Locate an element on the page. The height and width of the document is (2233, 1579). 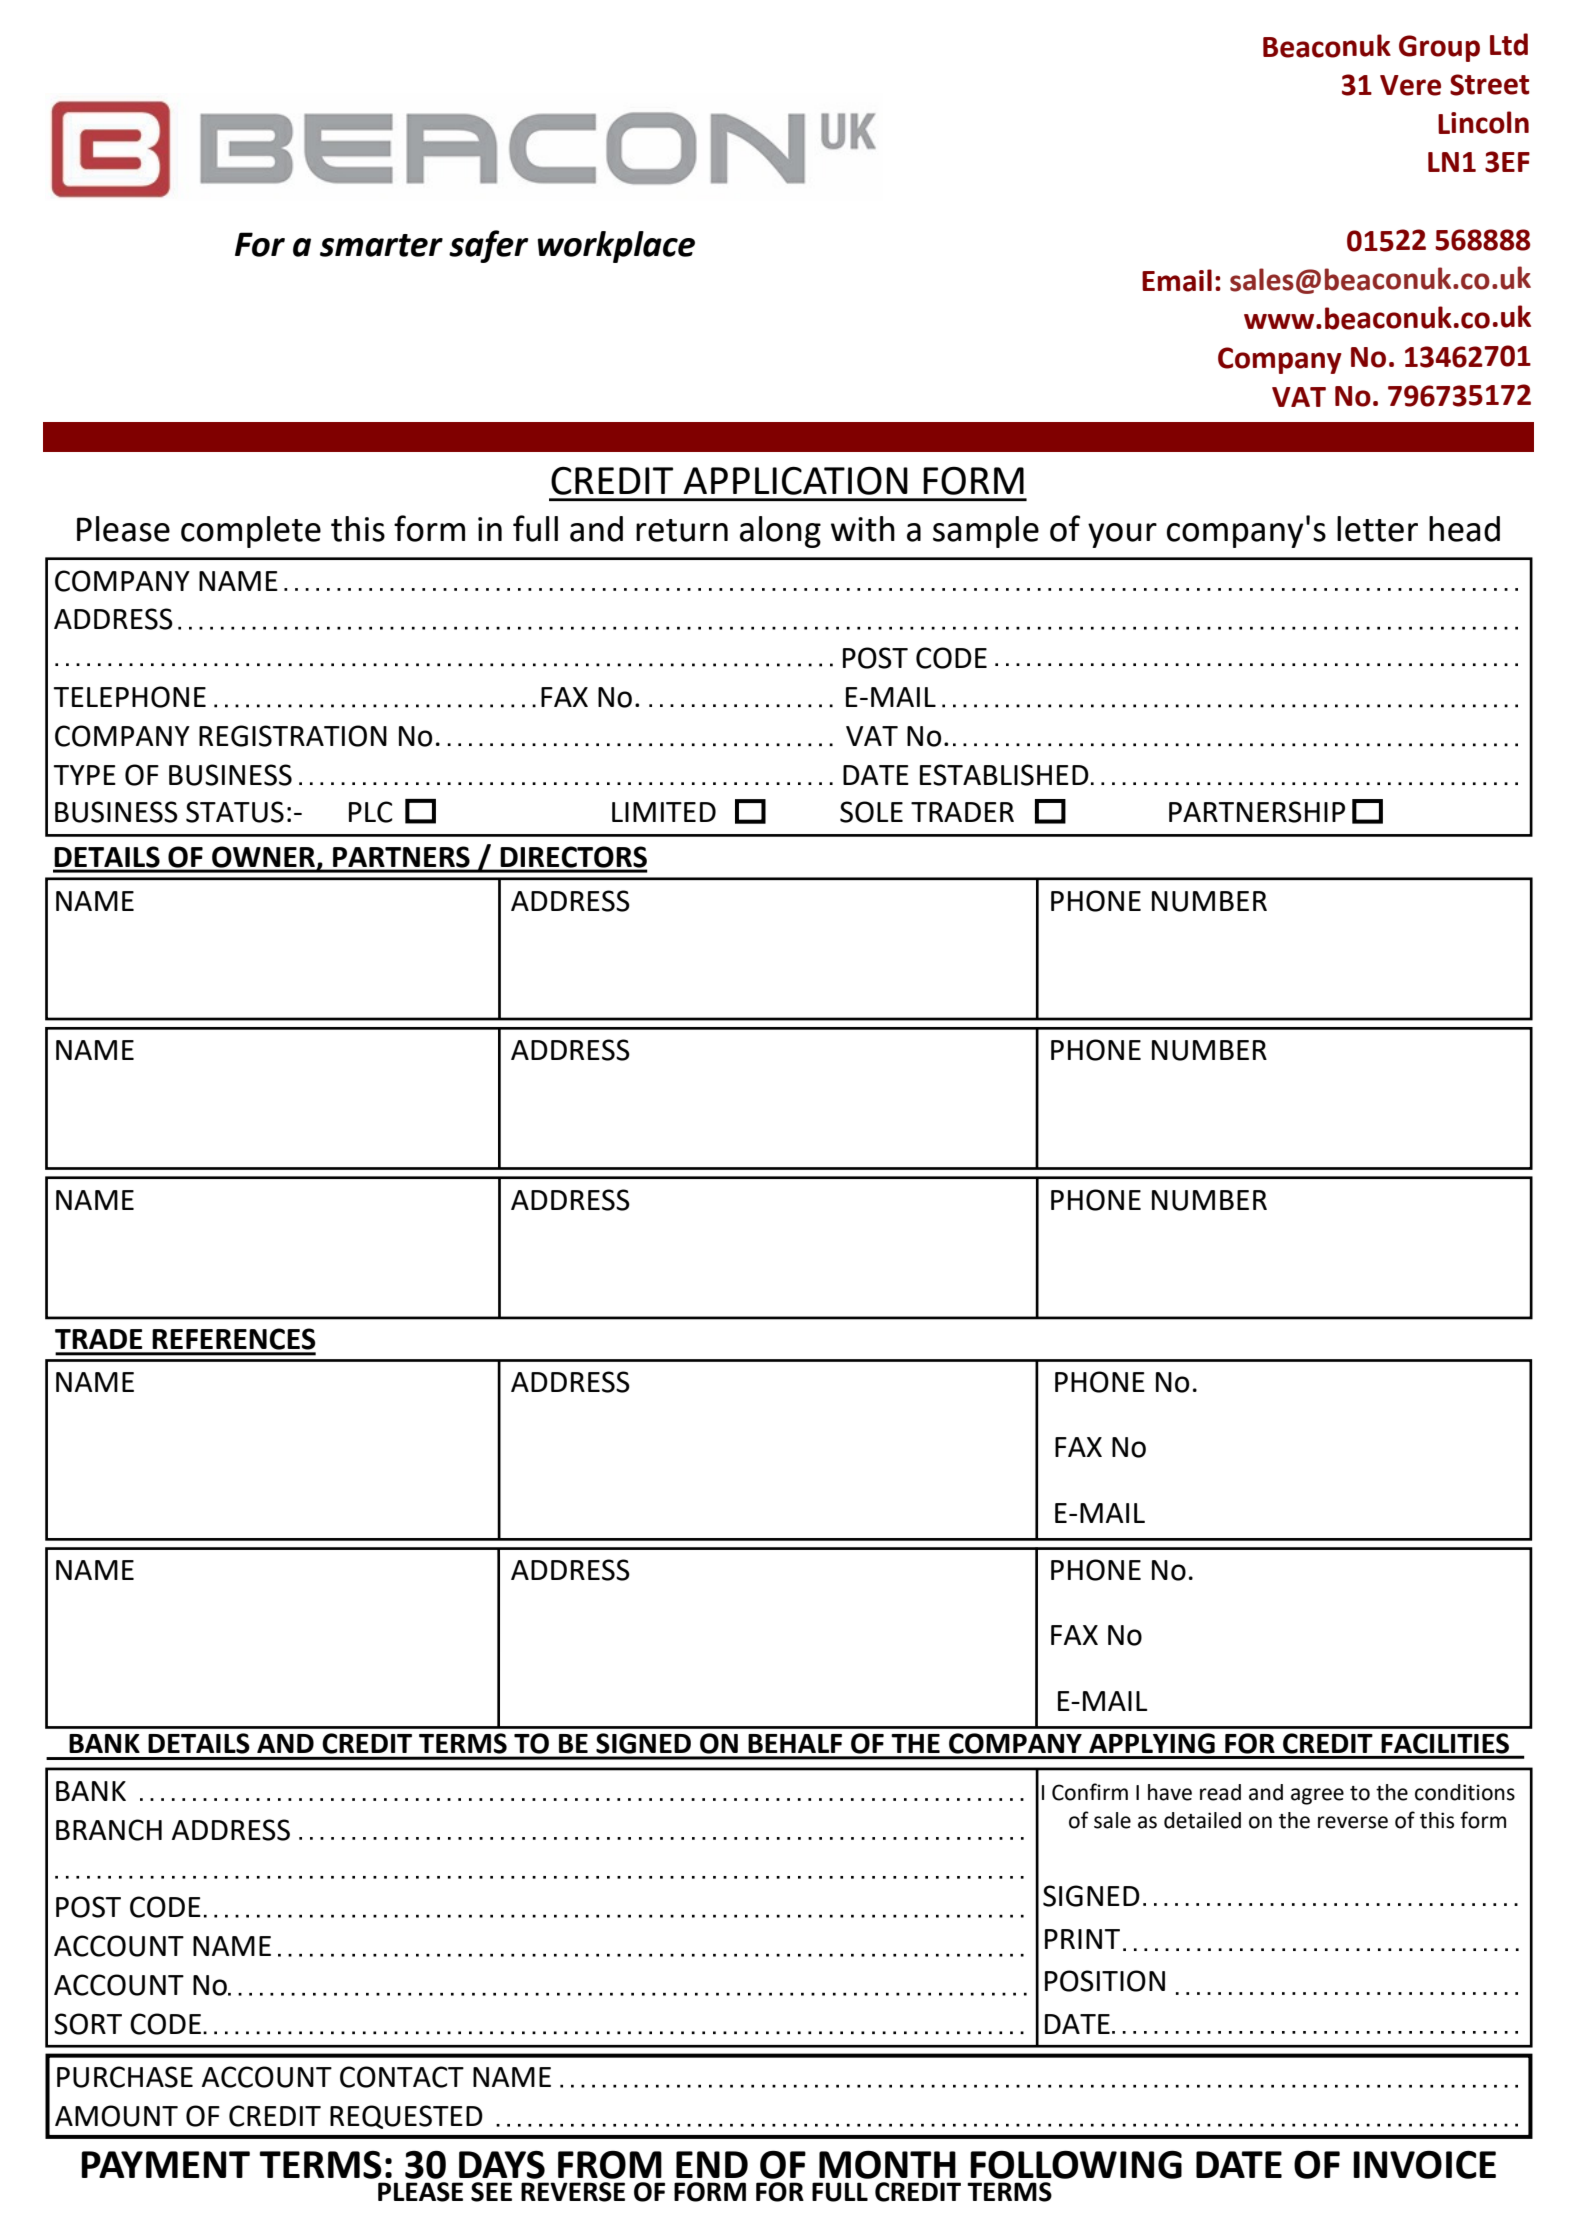
Confirm is located at coordinates (1090, 1792).
